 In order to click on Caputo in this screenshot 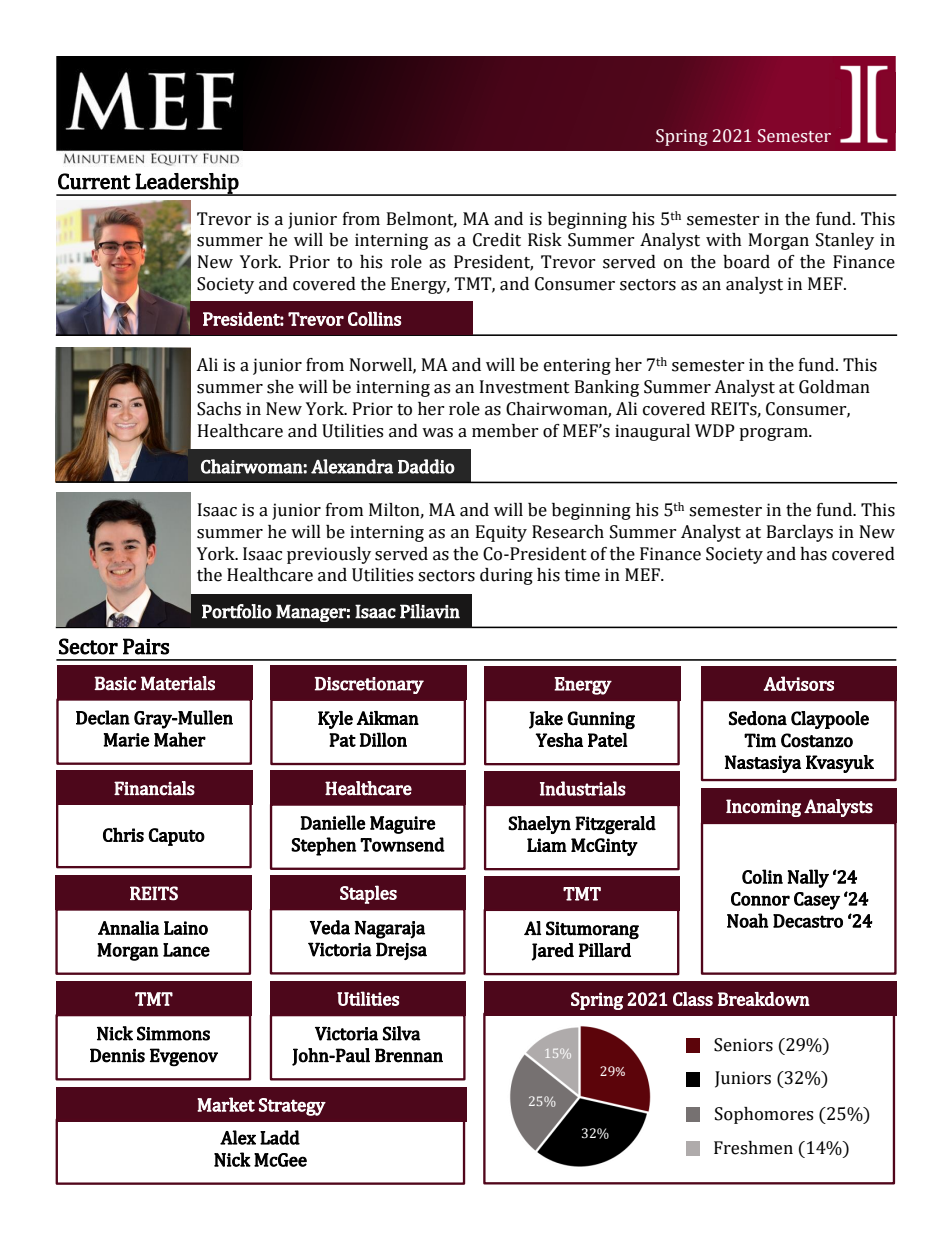, I will do `click(176, 837)`.
